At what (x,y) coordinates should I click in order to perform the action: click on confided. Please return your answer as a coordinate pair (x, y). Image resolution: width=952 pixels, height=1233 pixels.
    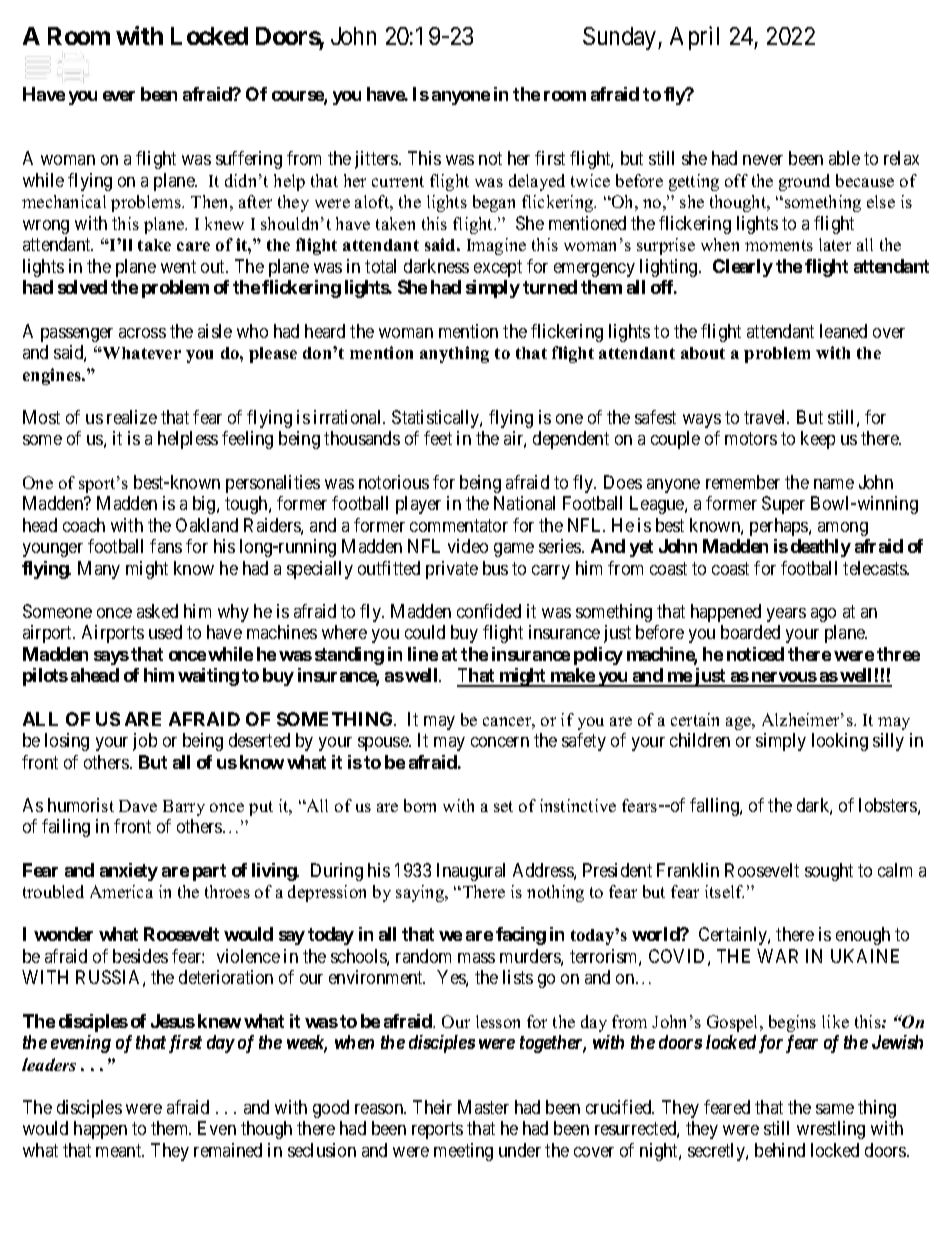
    Looking at the image, I should click on (489, 611).
